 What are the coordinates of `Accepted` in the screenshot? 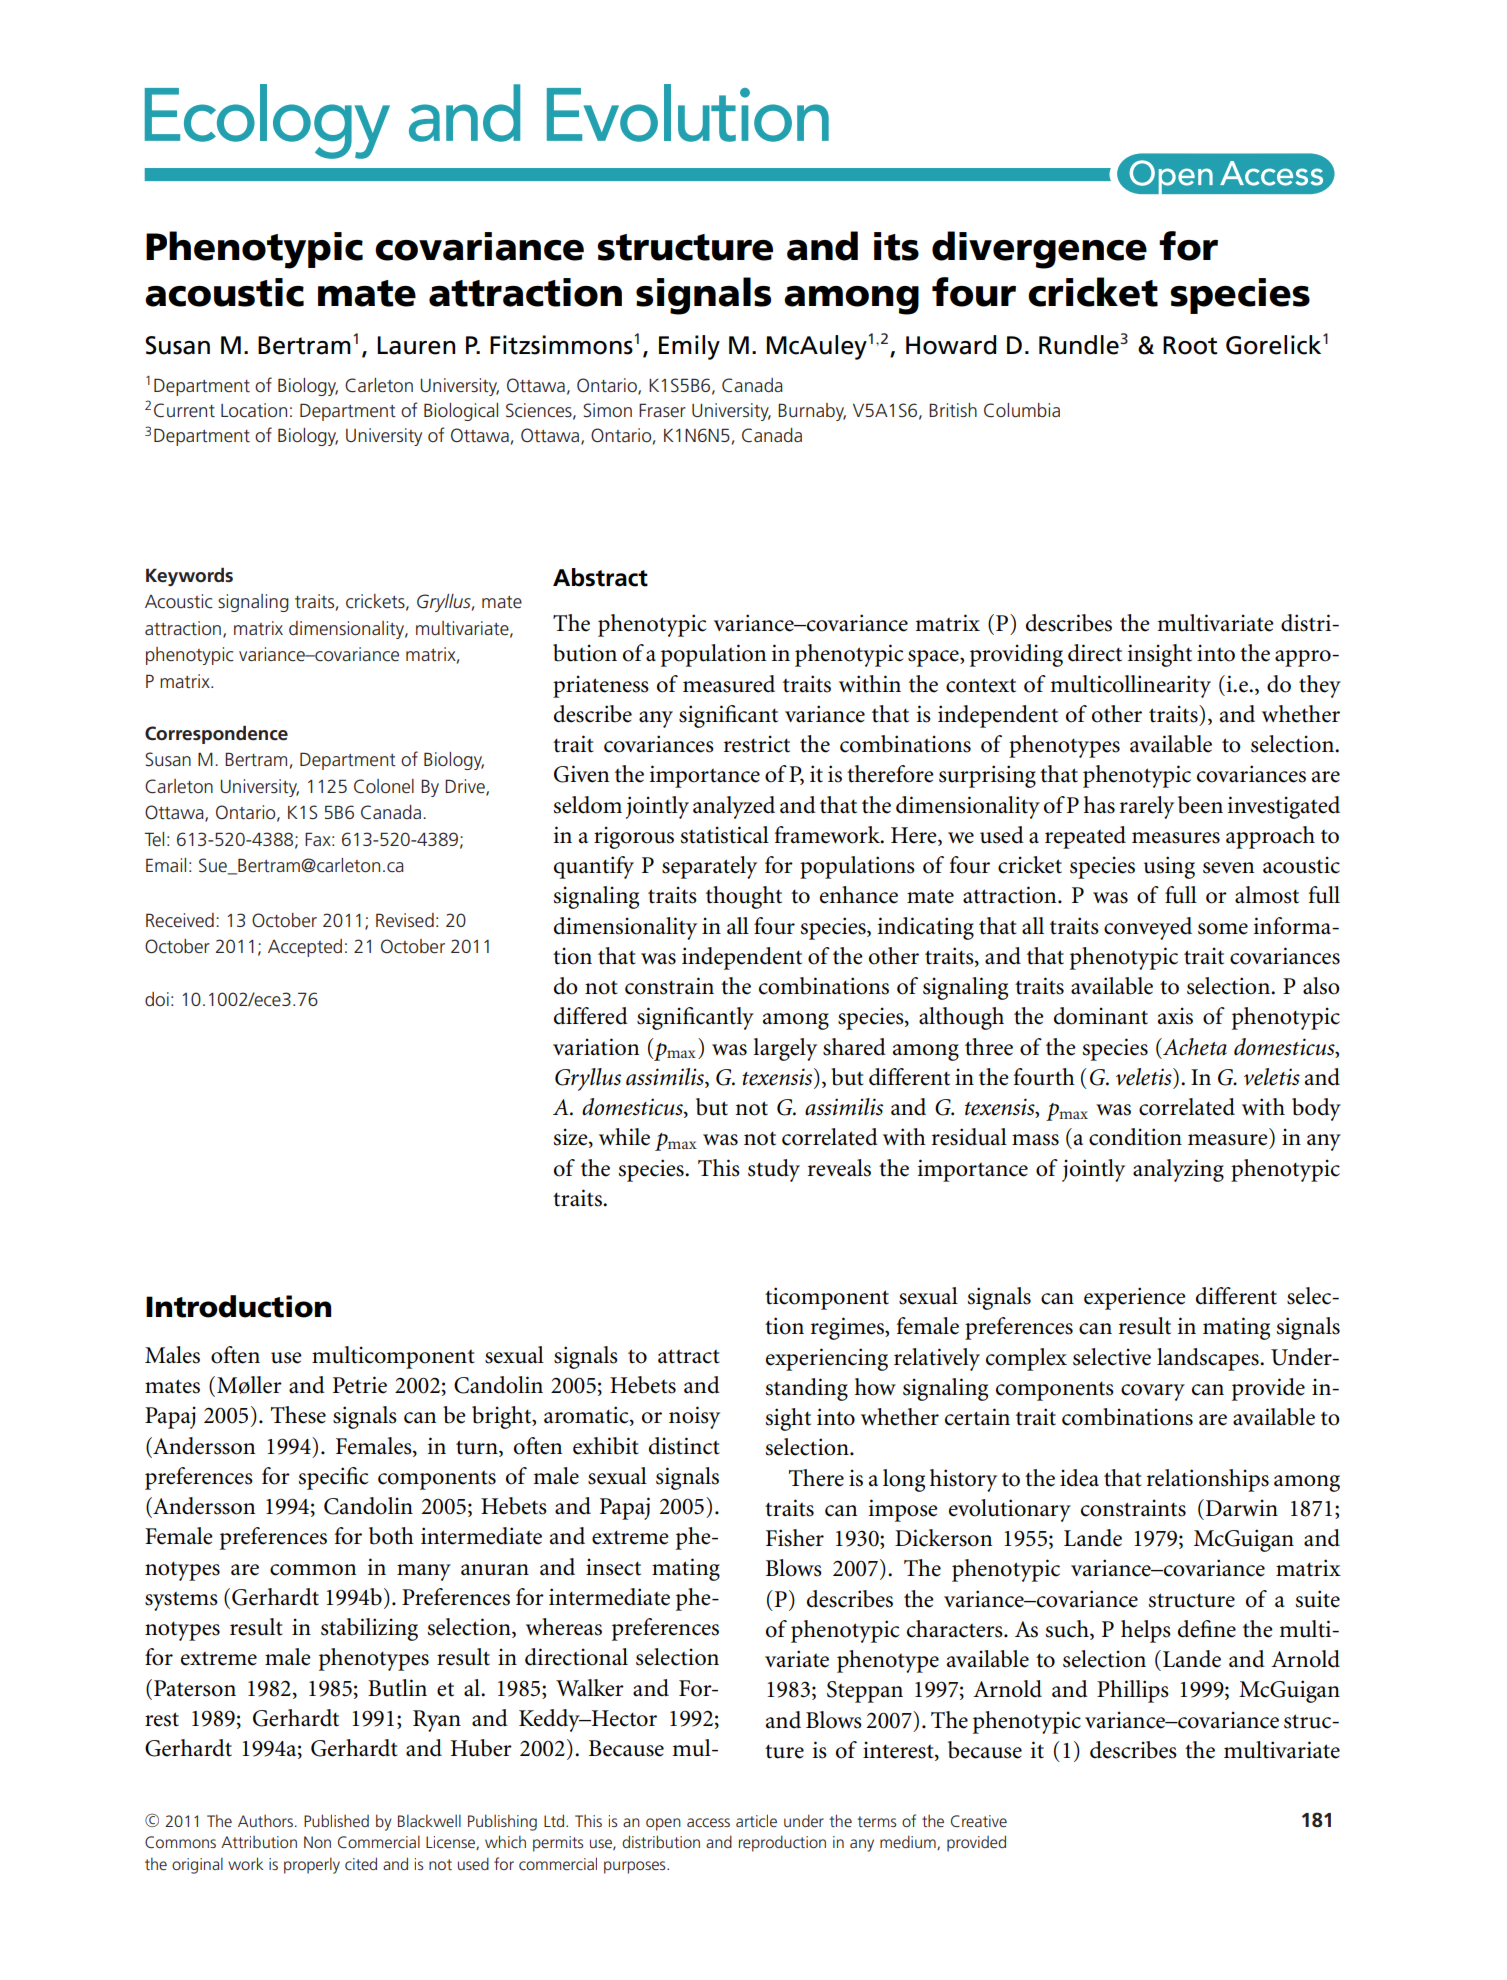 It's located at (305, 948).
